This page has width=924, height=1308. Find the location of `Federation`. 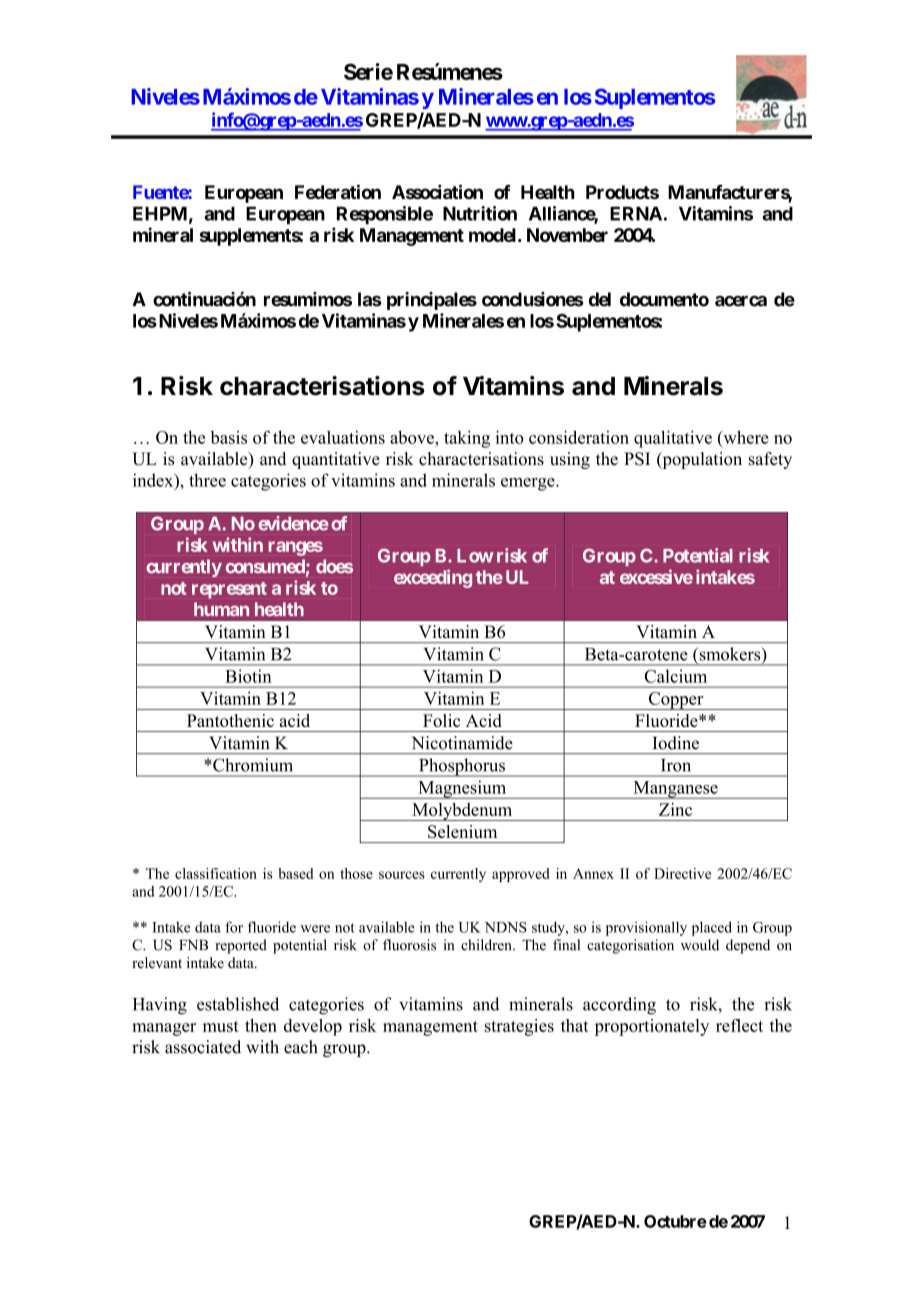

Federation is located at coordinates (338, 191).
